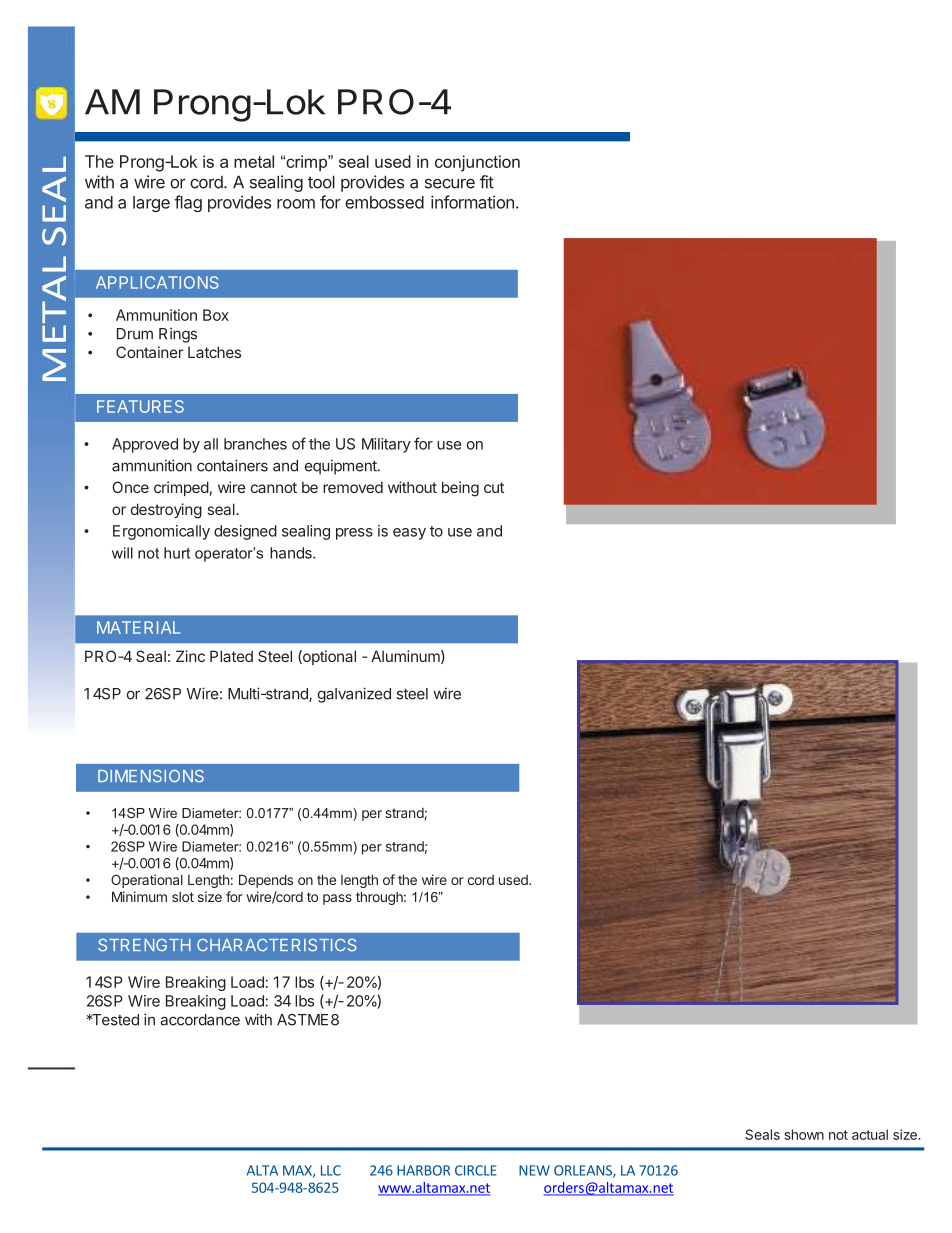  I want to click on CIRCLE, so click(475, 1170).
